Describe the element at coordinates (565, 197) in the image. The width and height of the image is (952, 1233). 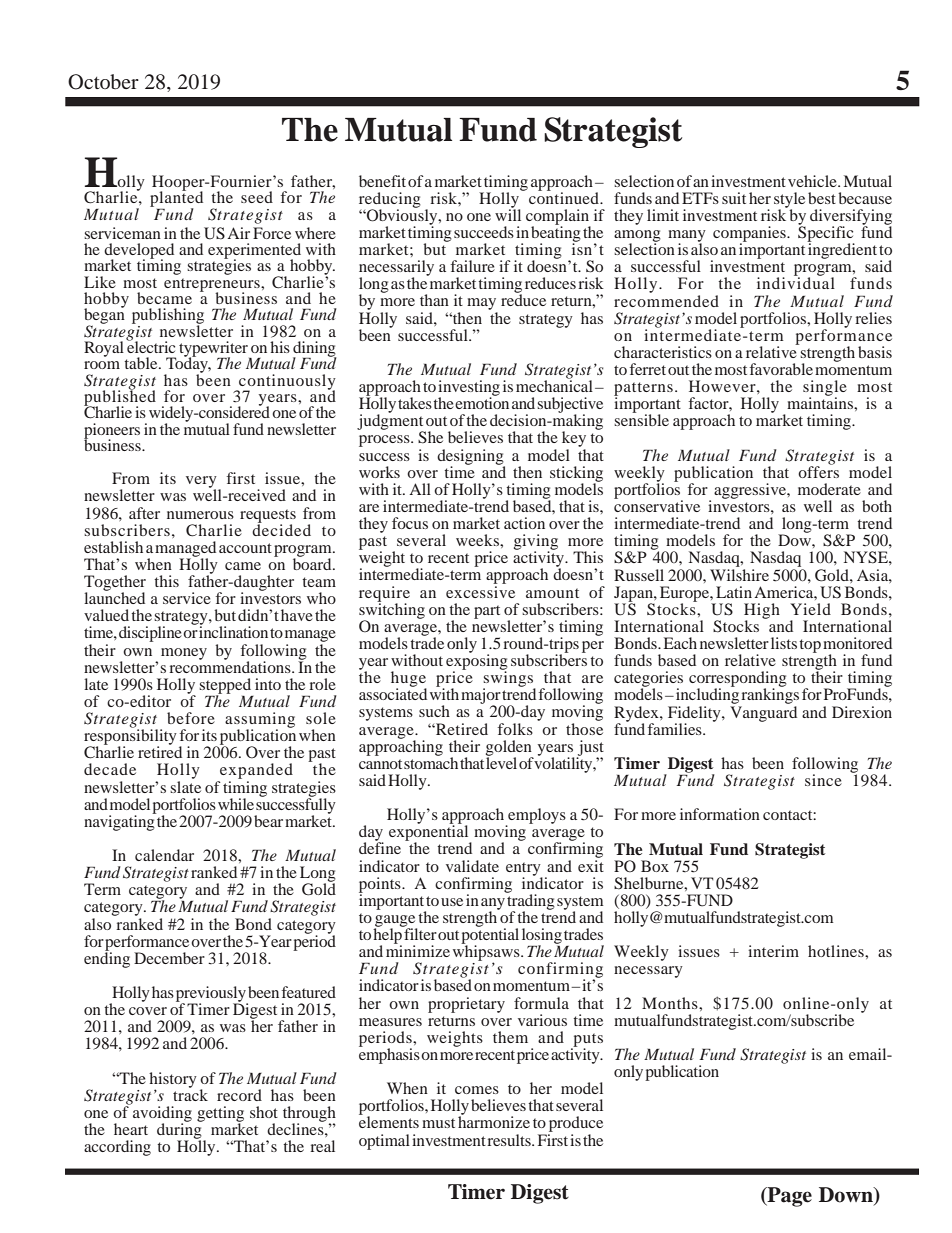
I see `continued` at that location.
